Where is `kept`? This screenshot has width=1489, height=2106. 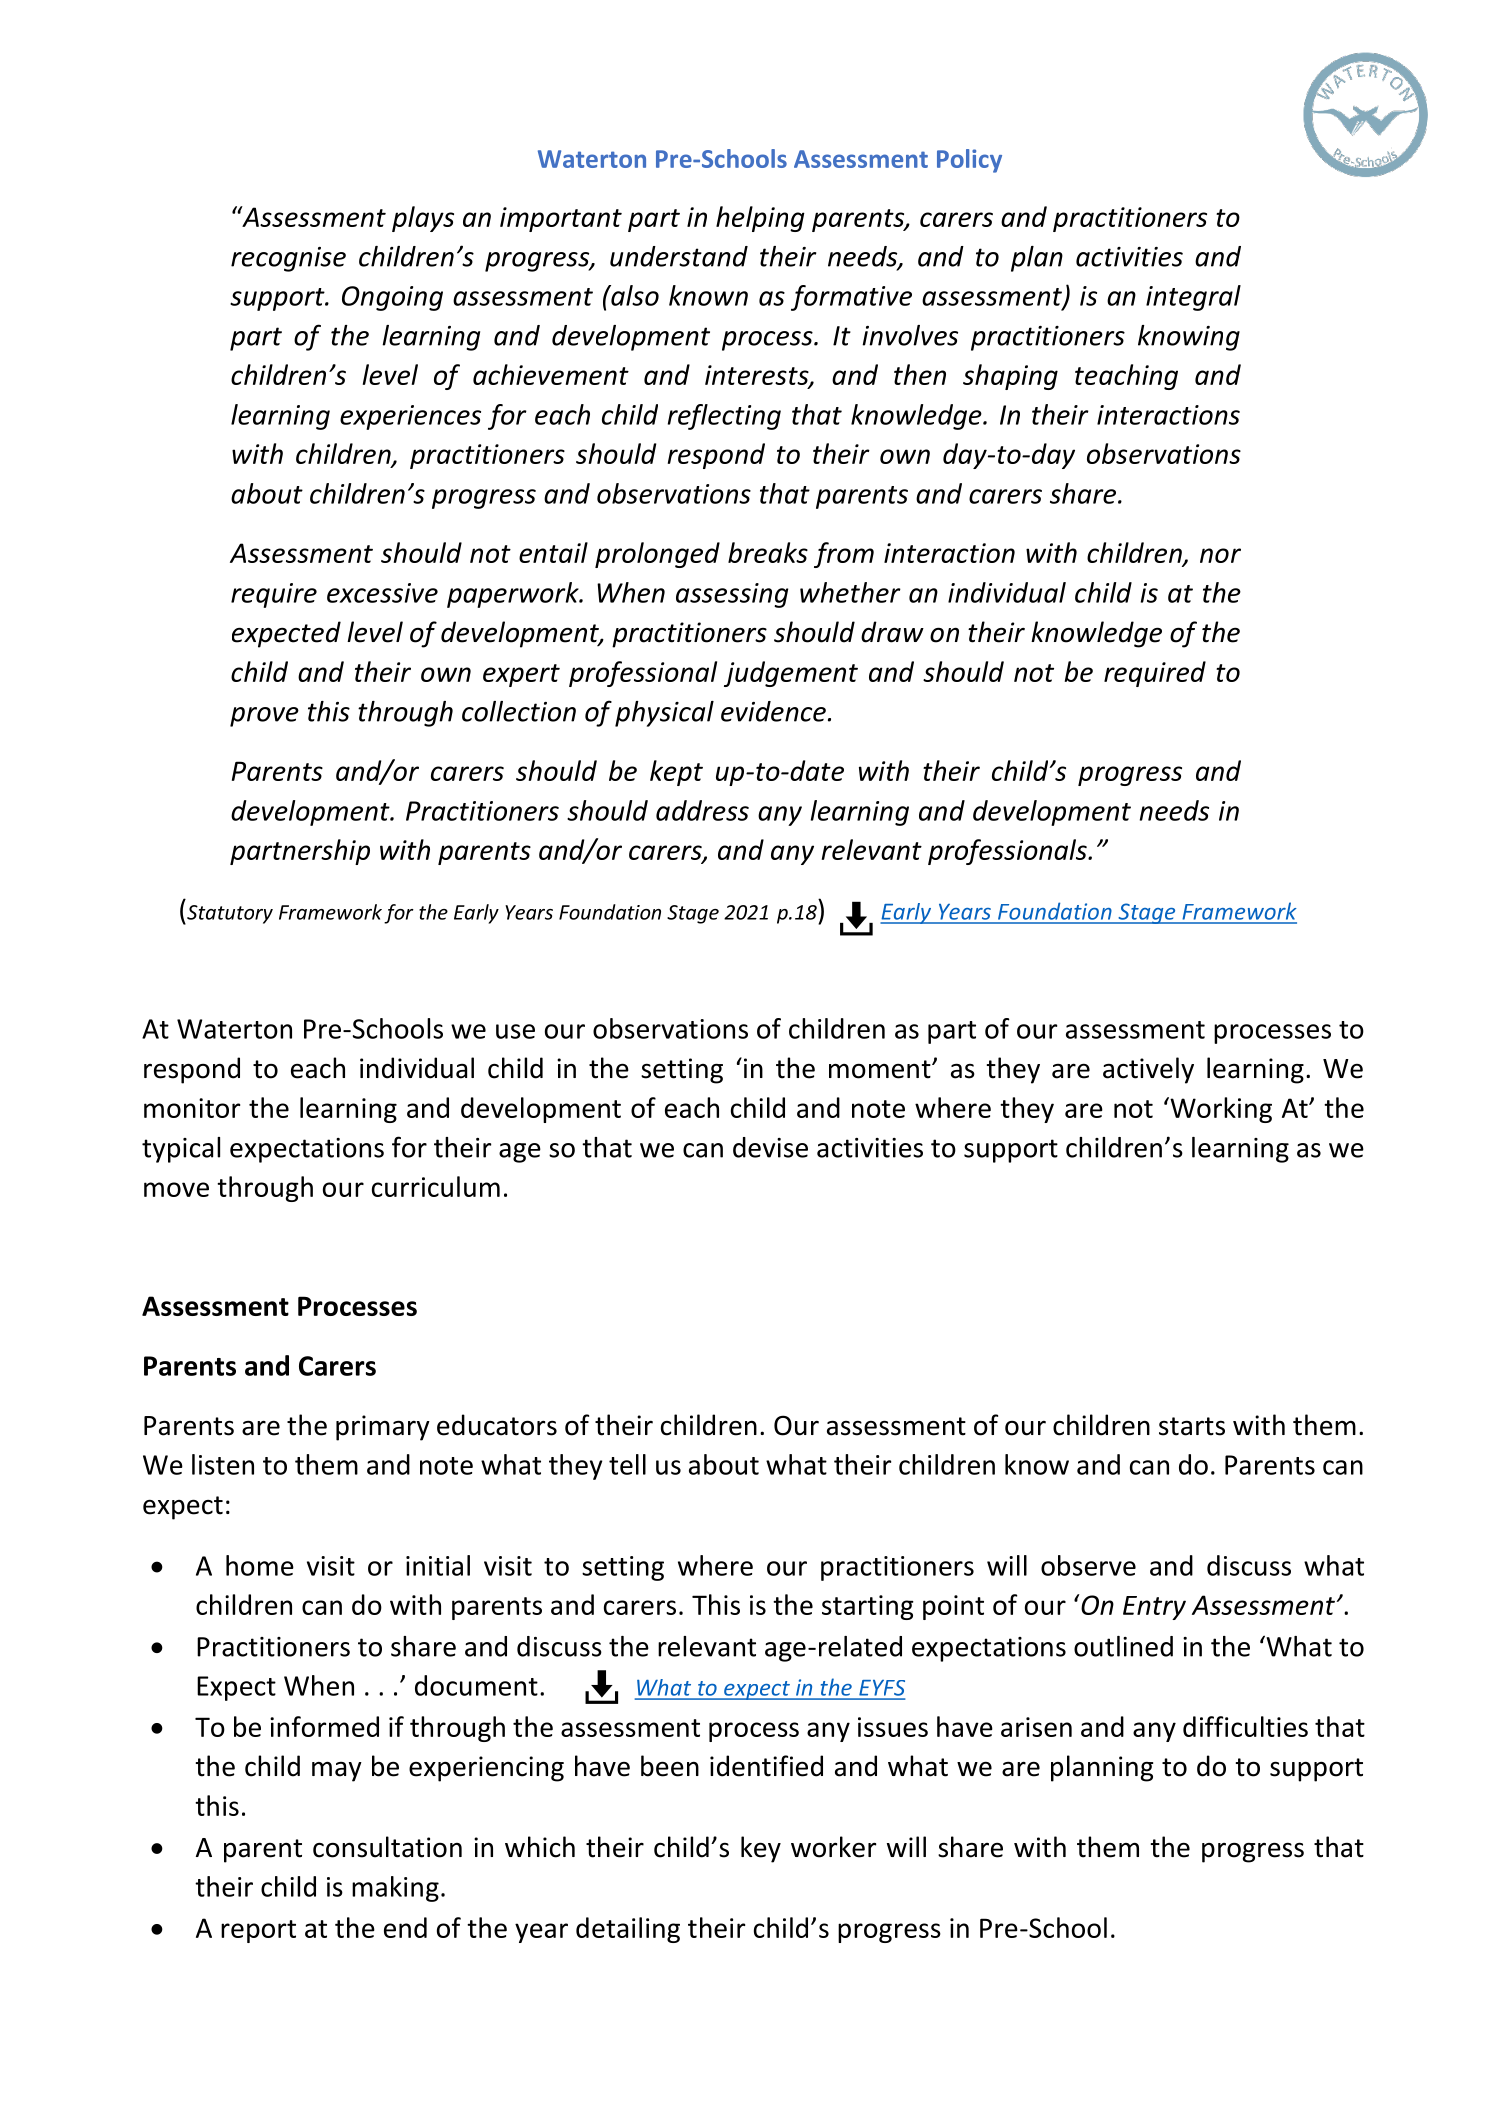
kept is located at coordinates (676, 773).
